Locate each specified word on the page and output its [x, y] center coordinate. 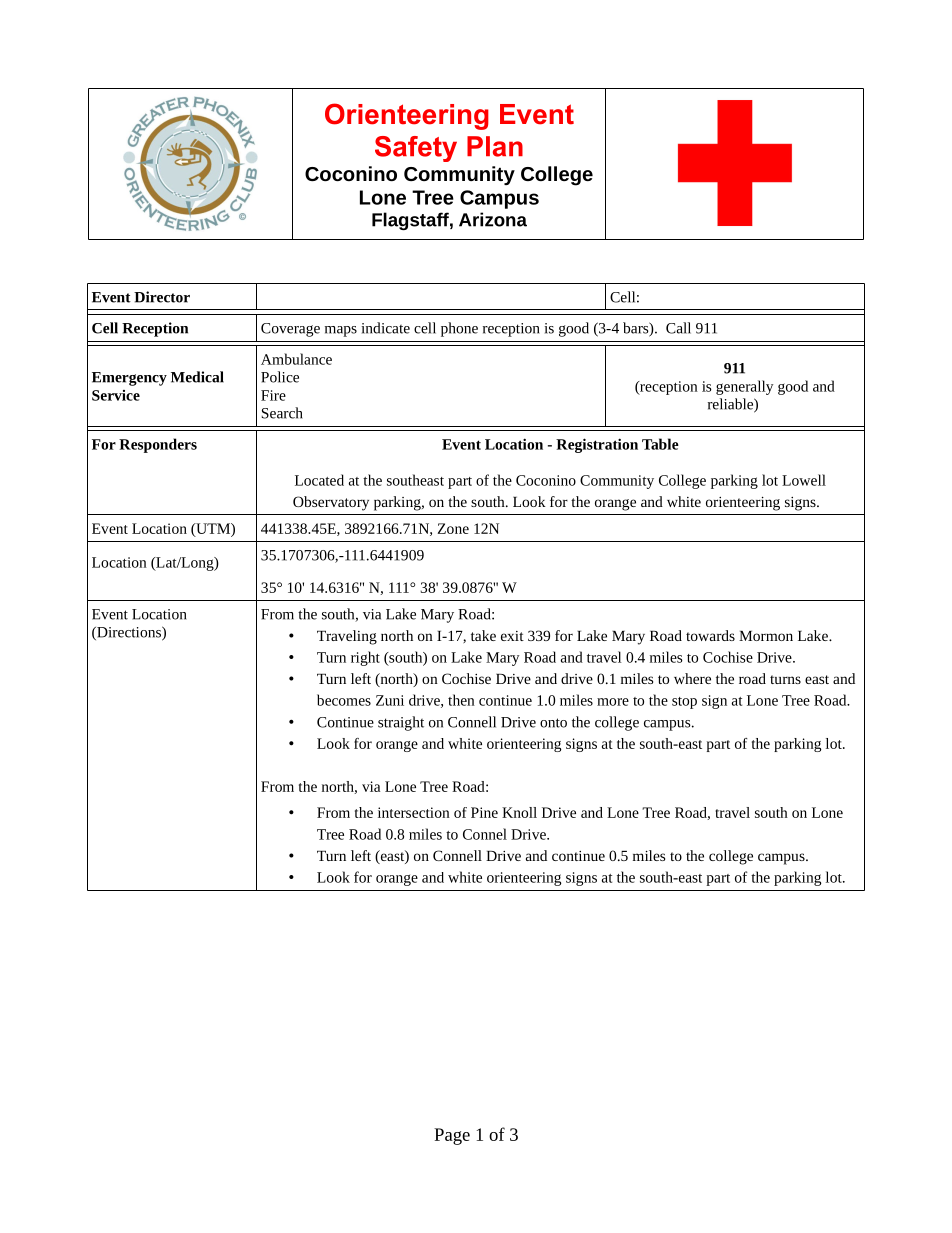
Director [162, 297]
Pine [484, 812]
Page [452, 1136]
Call [678, 328]
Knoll [519, 812]
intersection [414, 812]
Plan [495, 146]
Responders [158, 445]
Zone [453, 528]
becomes [344, 700]
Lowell [804, 480]
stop [684, 703]
